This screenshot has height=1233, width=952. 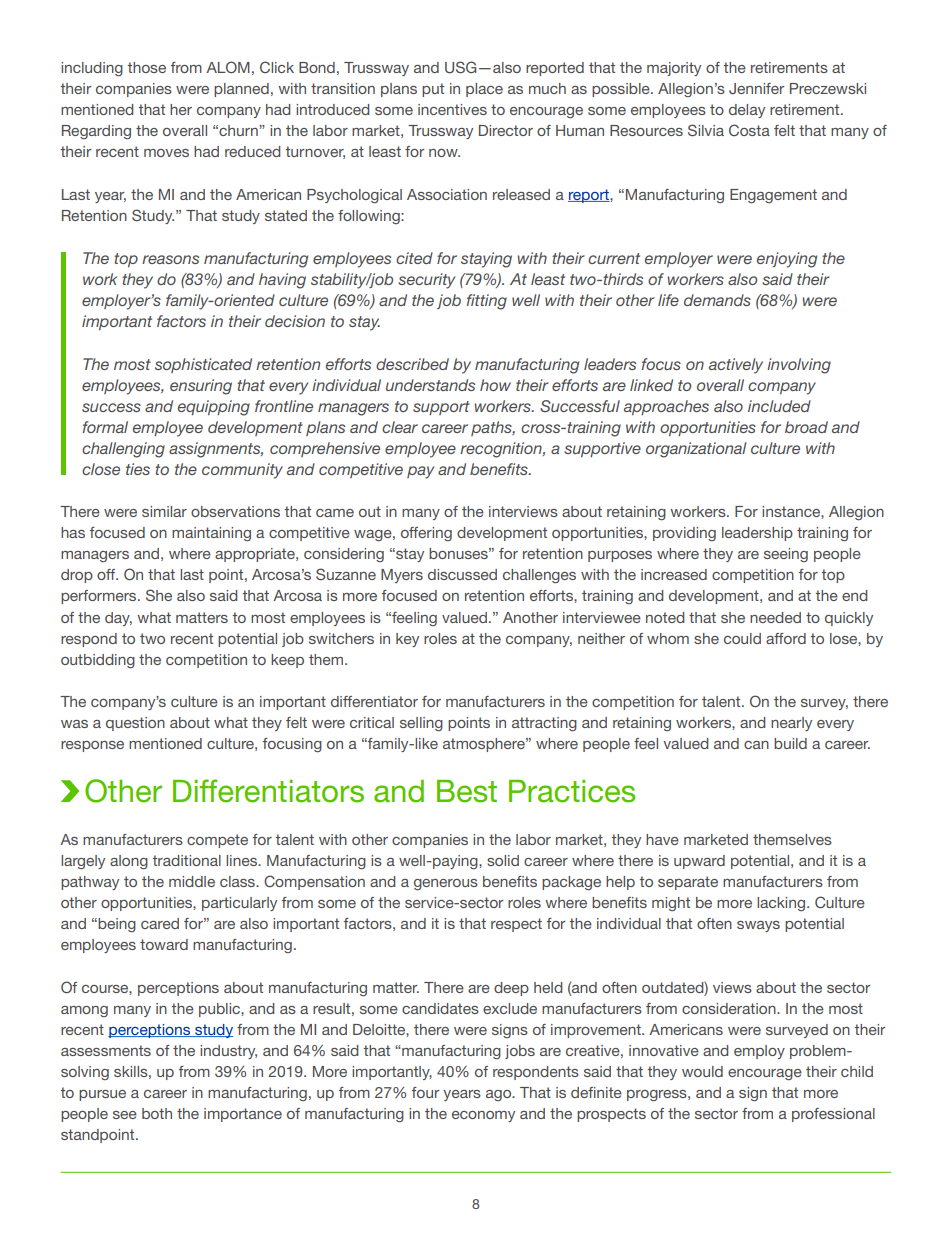 I want to click on discussed, so click(x=462, y=574).
